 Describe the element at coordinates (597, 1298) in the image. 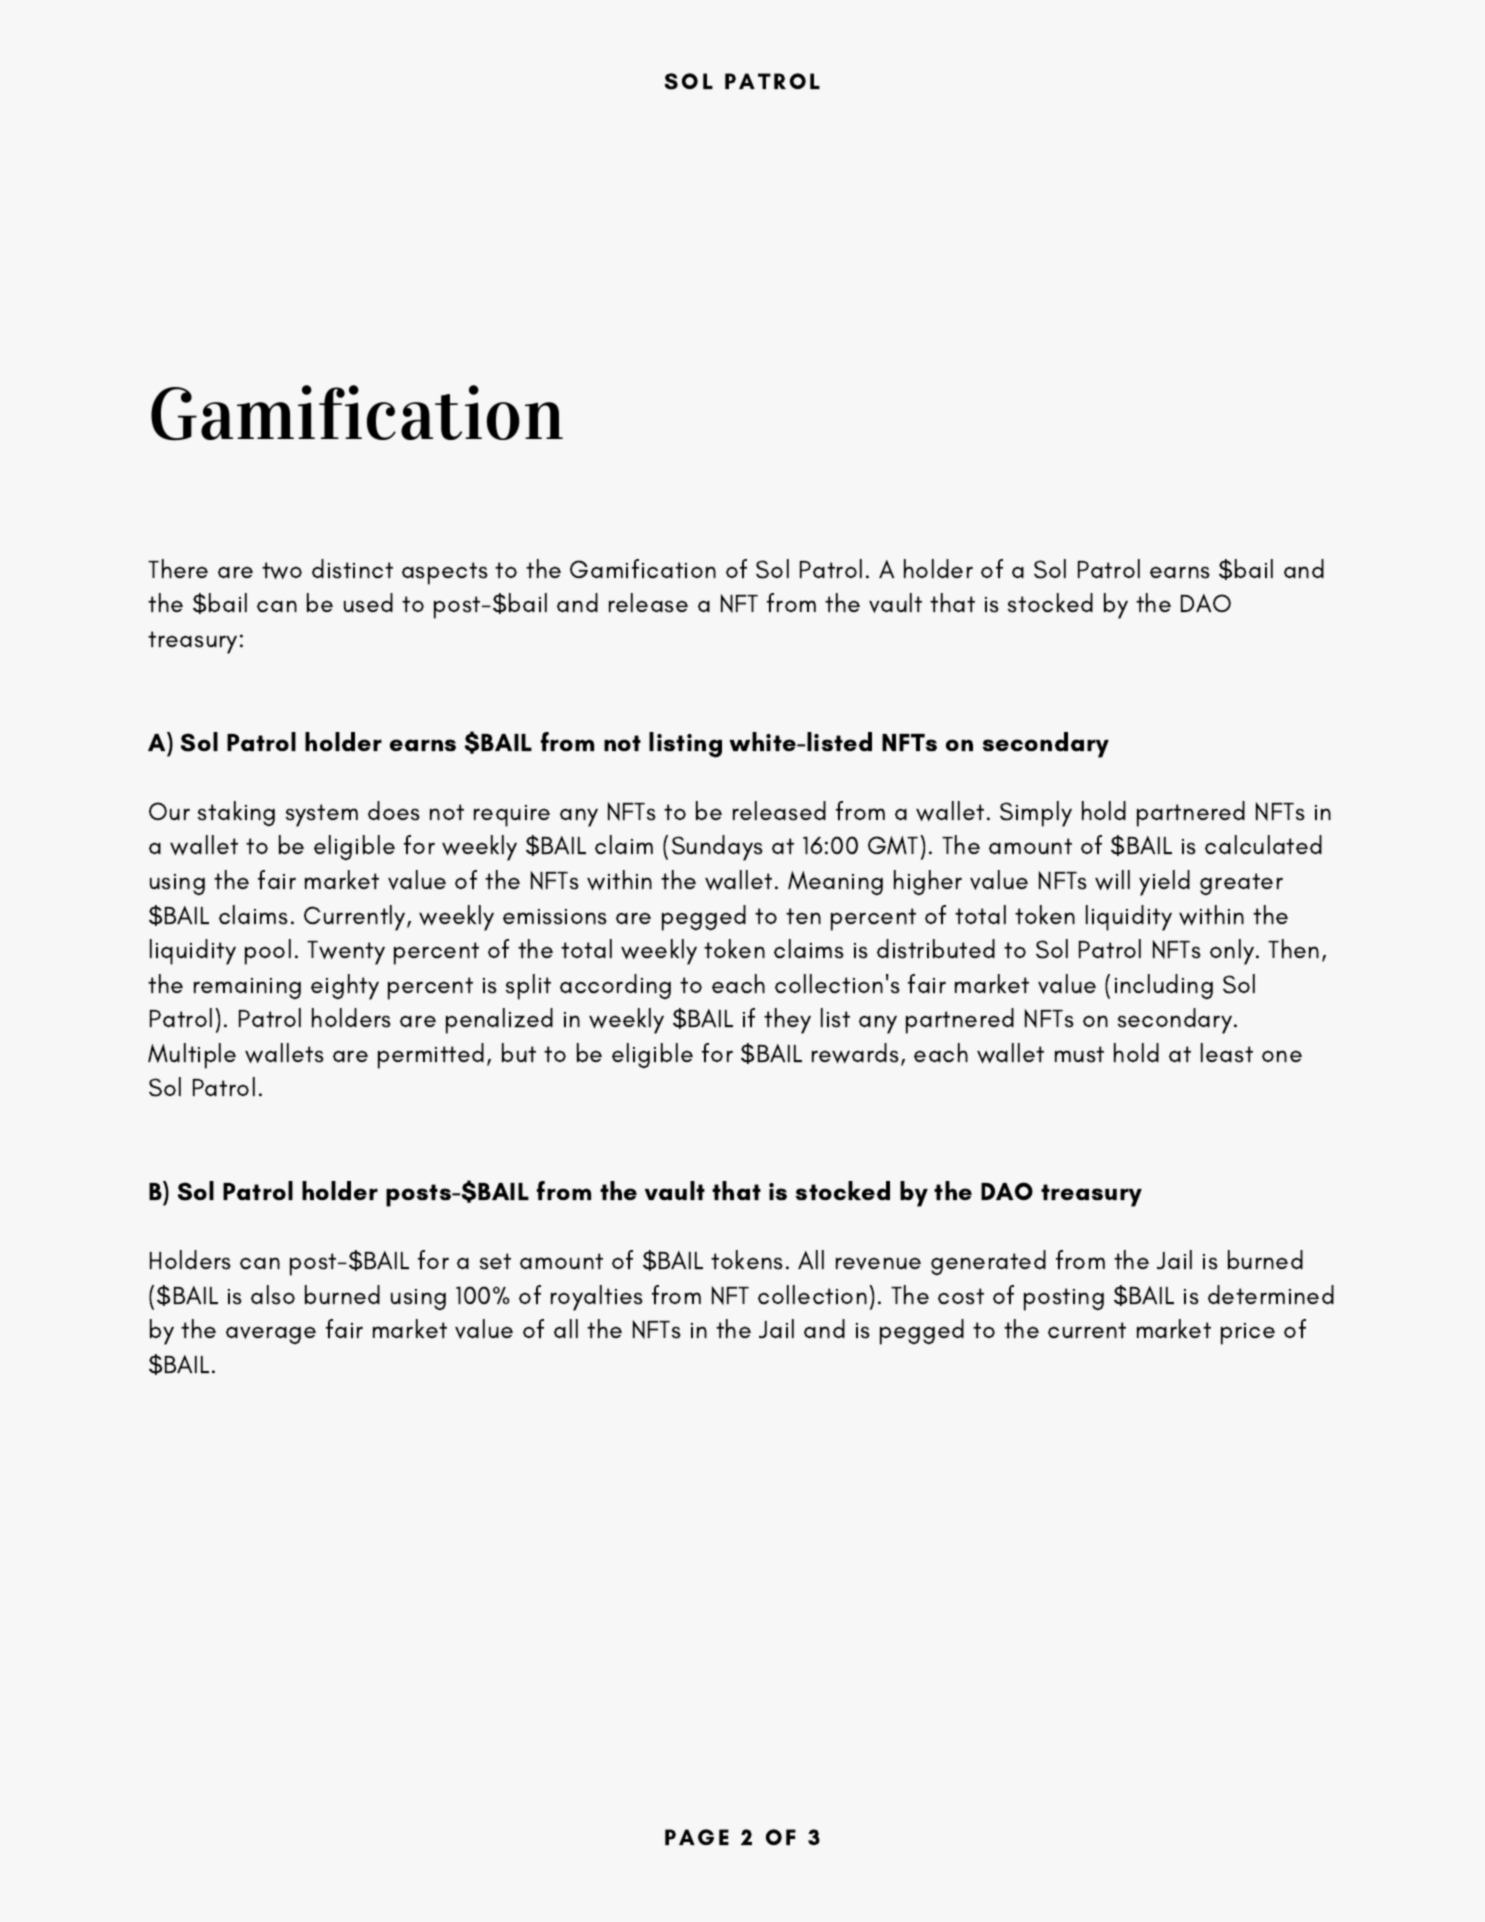

I see `royalties` at that location.
